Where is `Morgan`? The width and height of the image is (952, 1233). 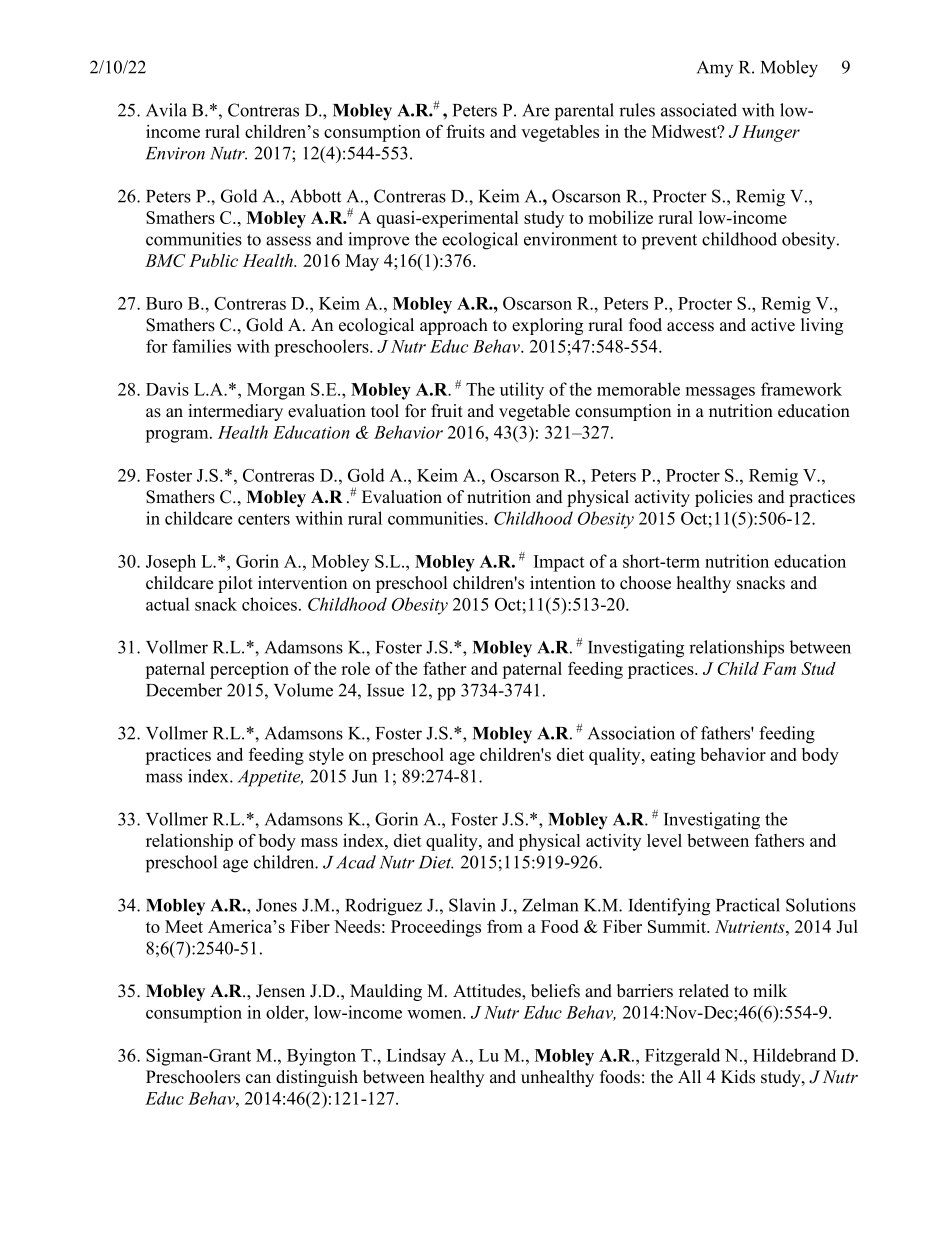
Morgan is located at coordinates (276, 391).
